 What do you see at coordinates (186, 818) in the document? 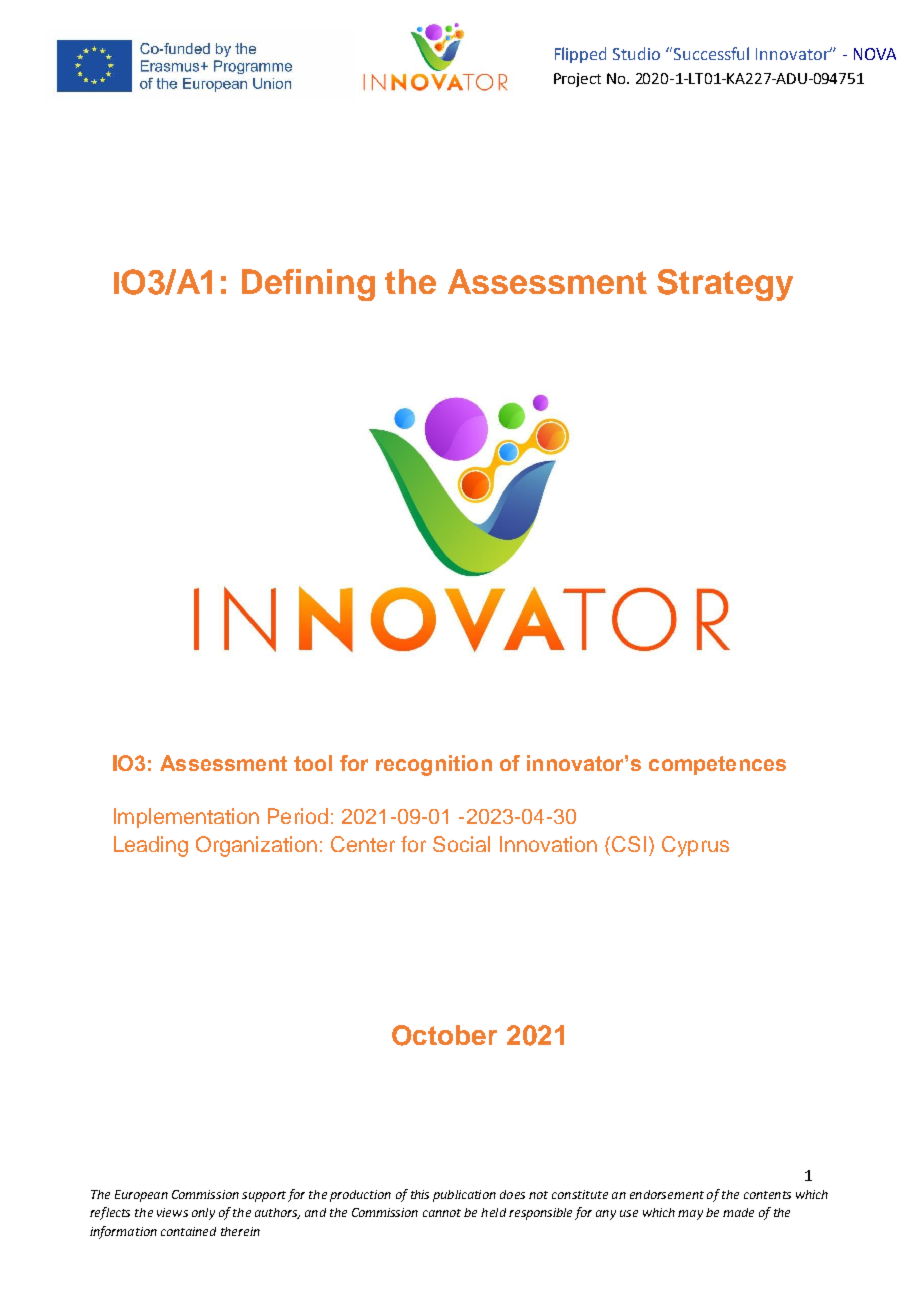
I see `Implementation` at bounding box center [186, 818].
